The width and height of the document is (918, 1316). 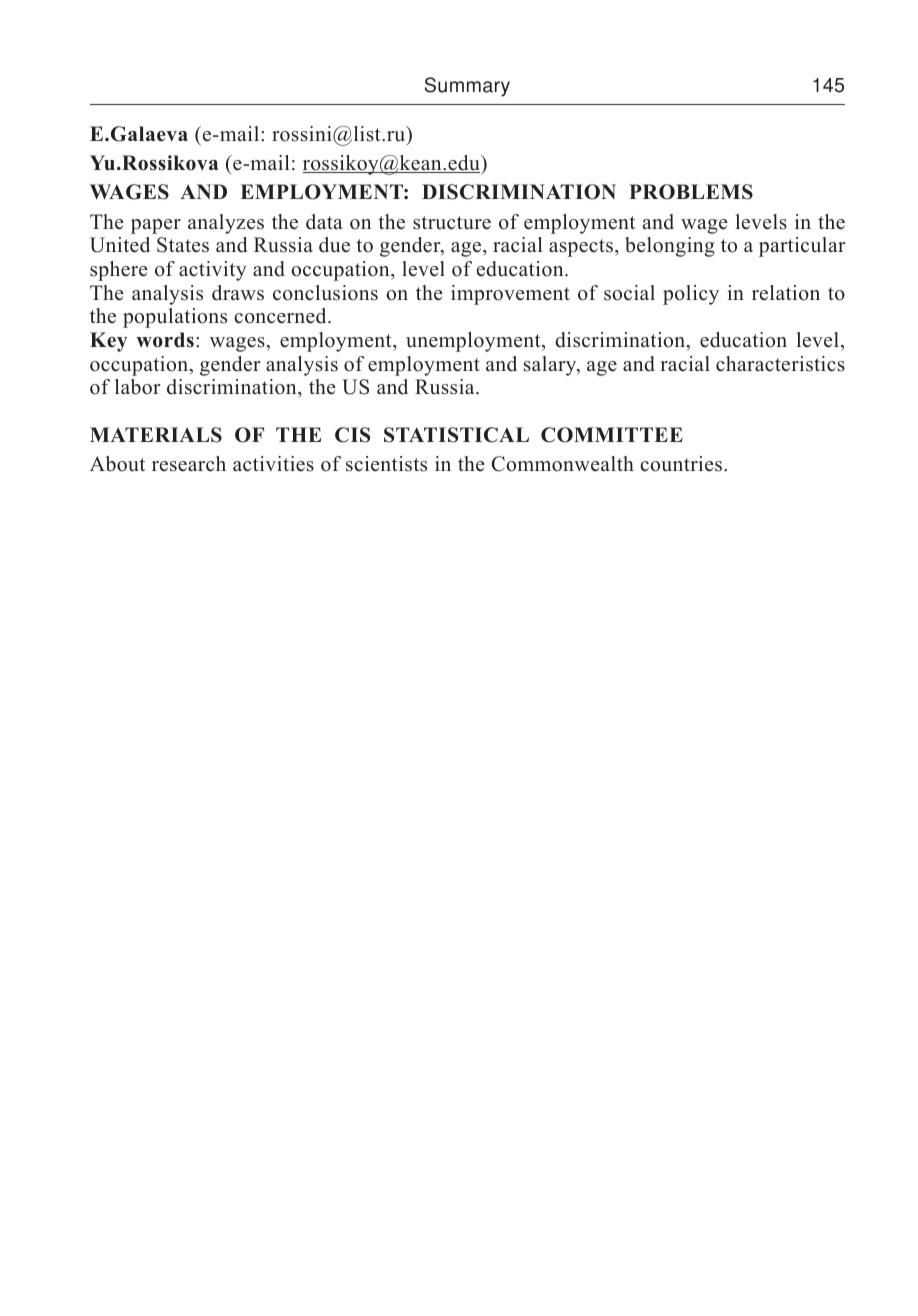 I want to click on characteristics, so click(x=780, y=364).
